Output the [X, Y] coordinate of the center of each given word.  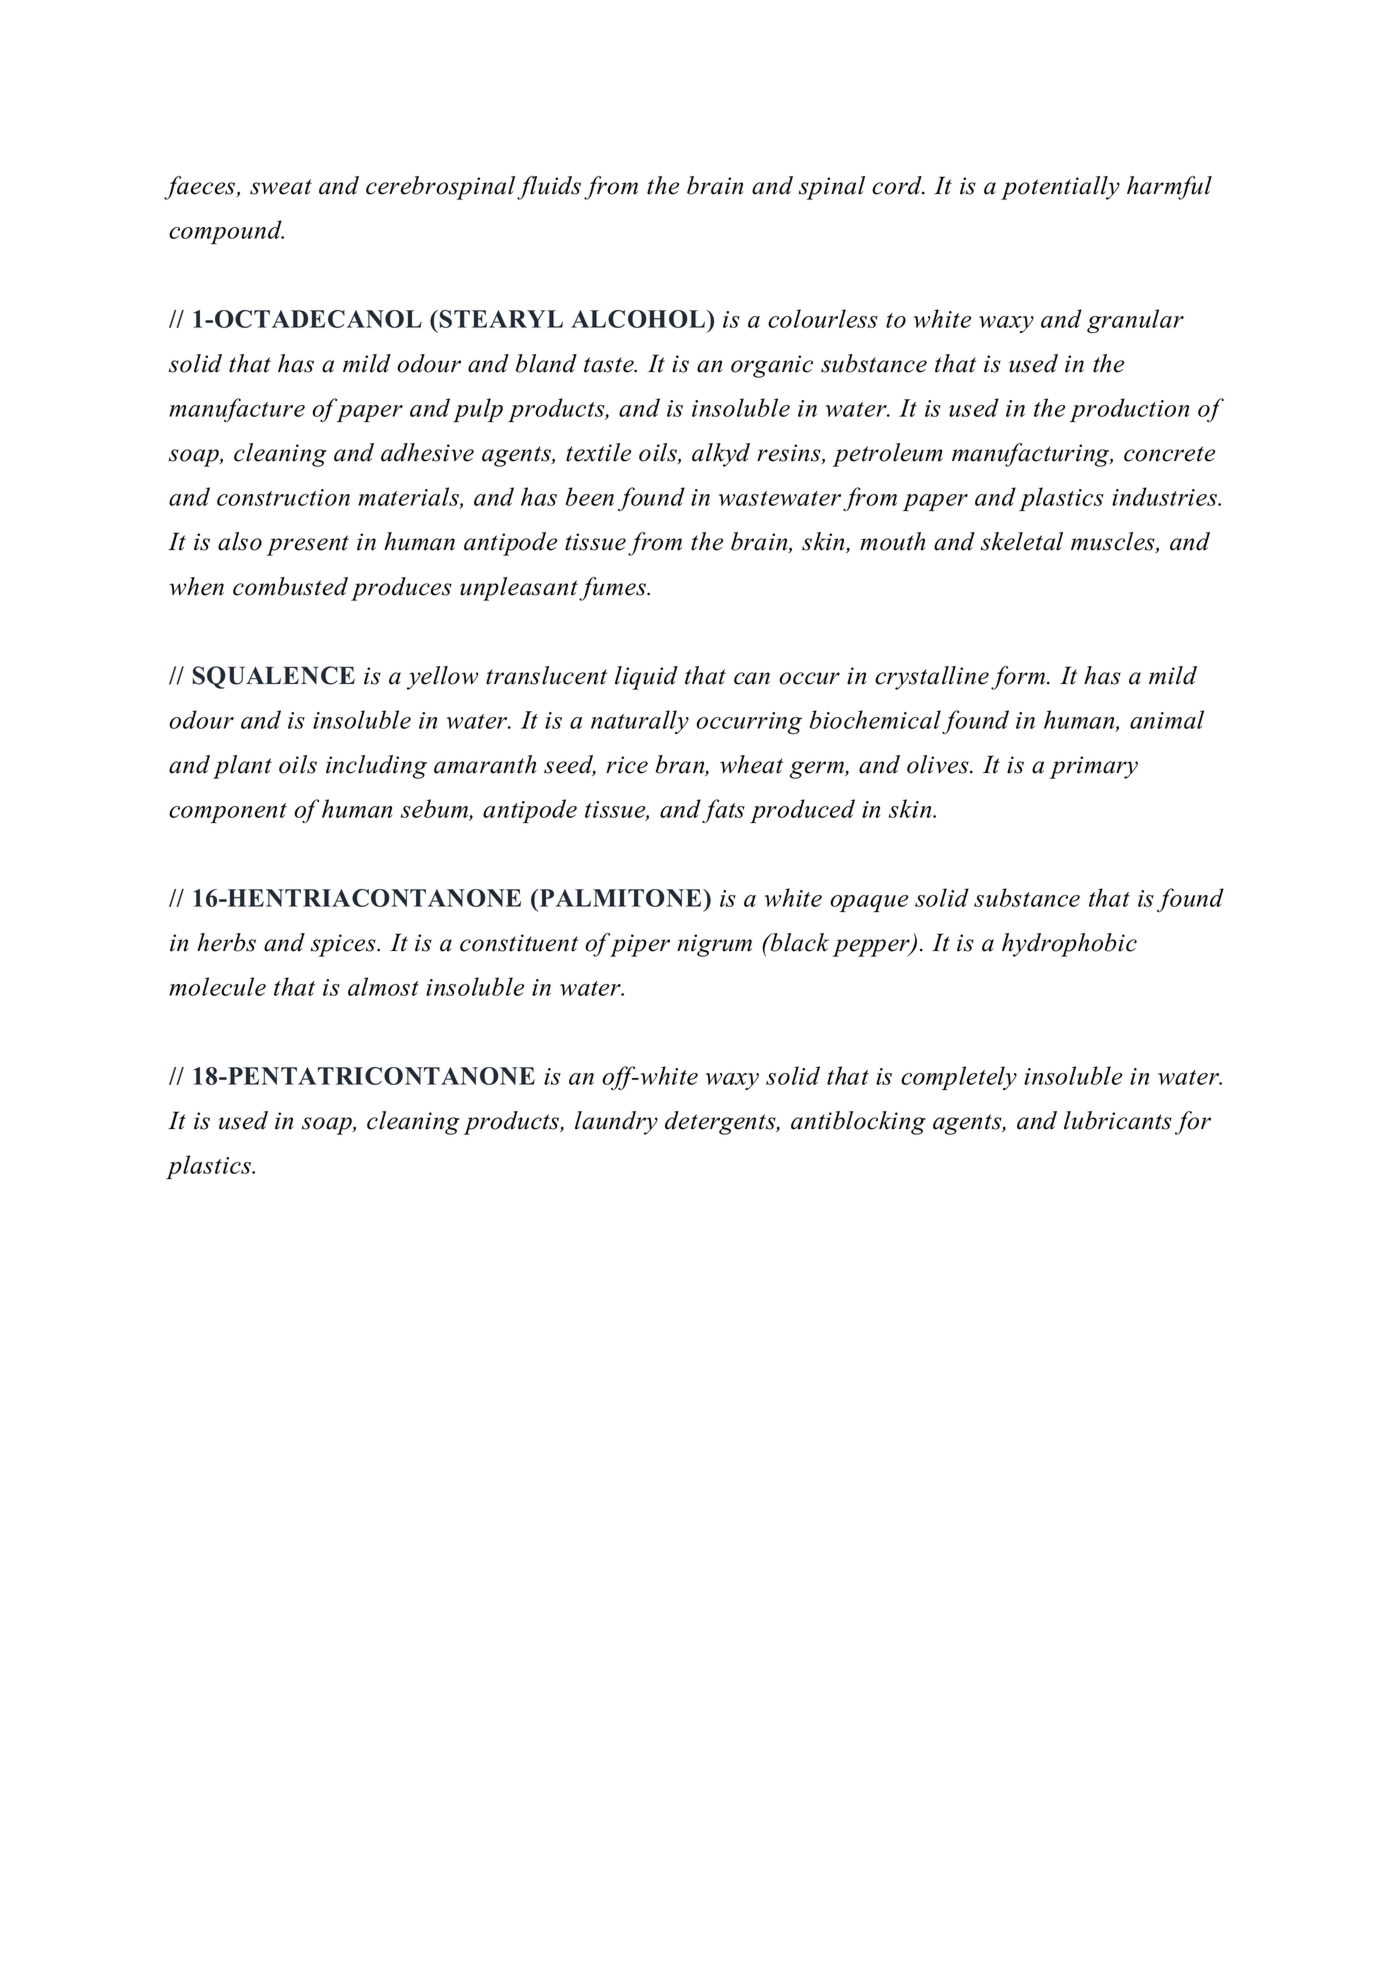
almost [383, 986]
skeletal [1022, 541]
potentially [1060, 188]
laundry [616, 1123]
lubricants [1118, 1120]
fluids [549, 188]
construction [283, 497]
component [228, 813]
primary [1094, 767]
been [590, 496]
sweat [281, 187]
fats [723, 811]
